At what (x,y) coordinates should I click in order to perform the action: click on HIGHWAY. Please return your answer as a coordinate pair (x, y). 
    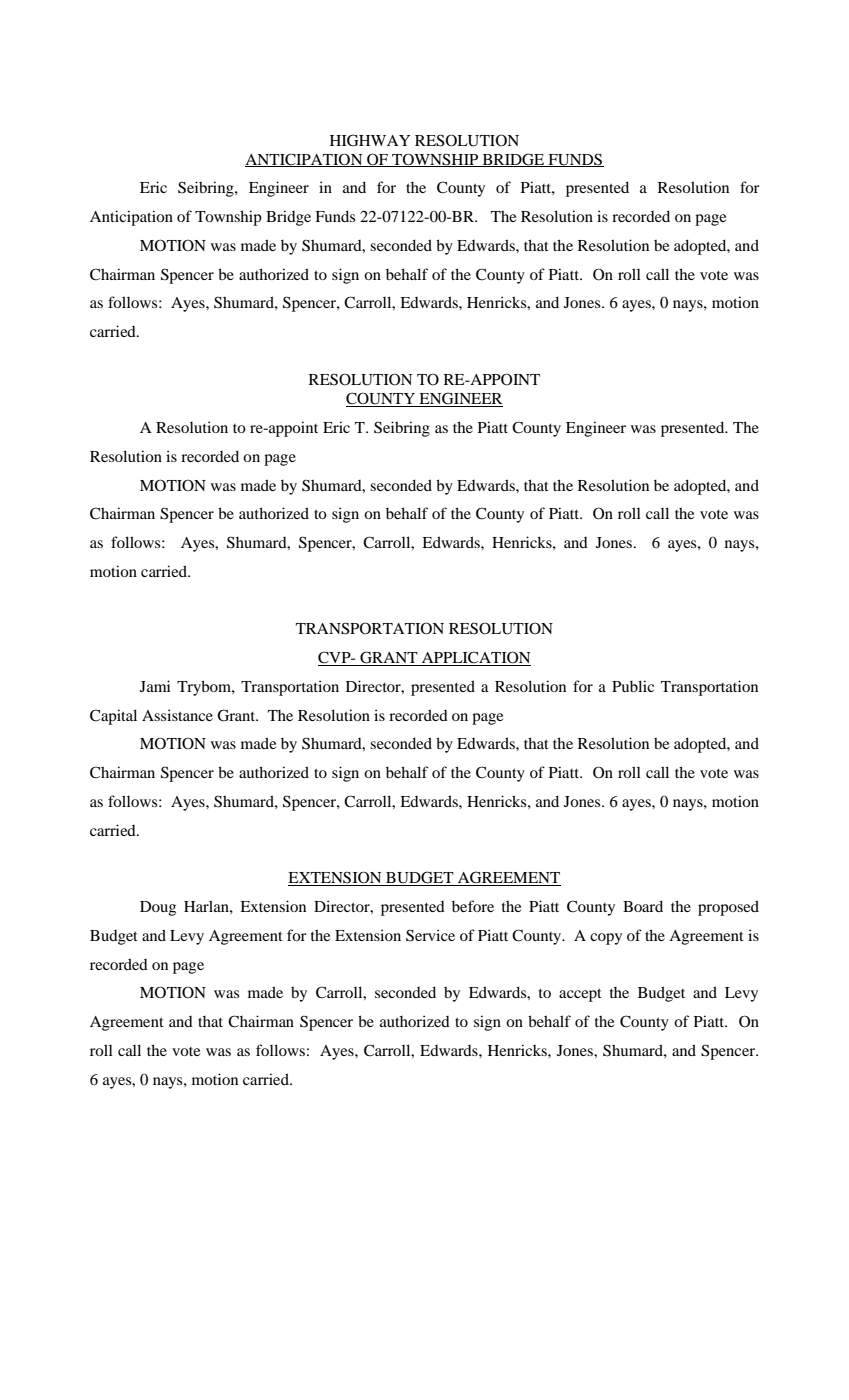
    Looking at the image, I should click on (370, 140).
